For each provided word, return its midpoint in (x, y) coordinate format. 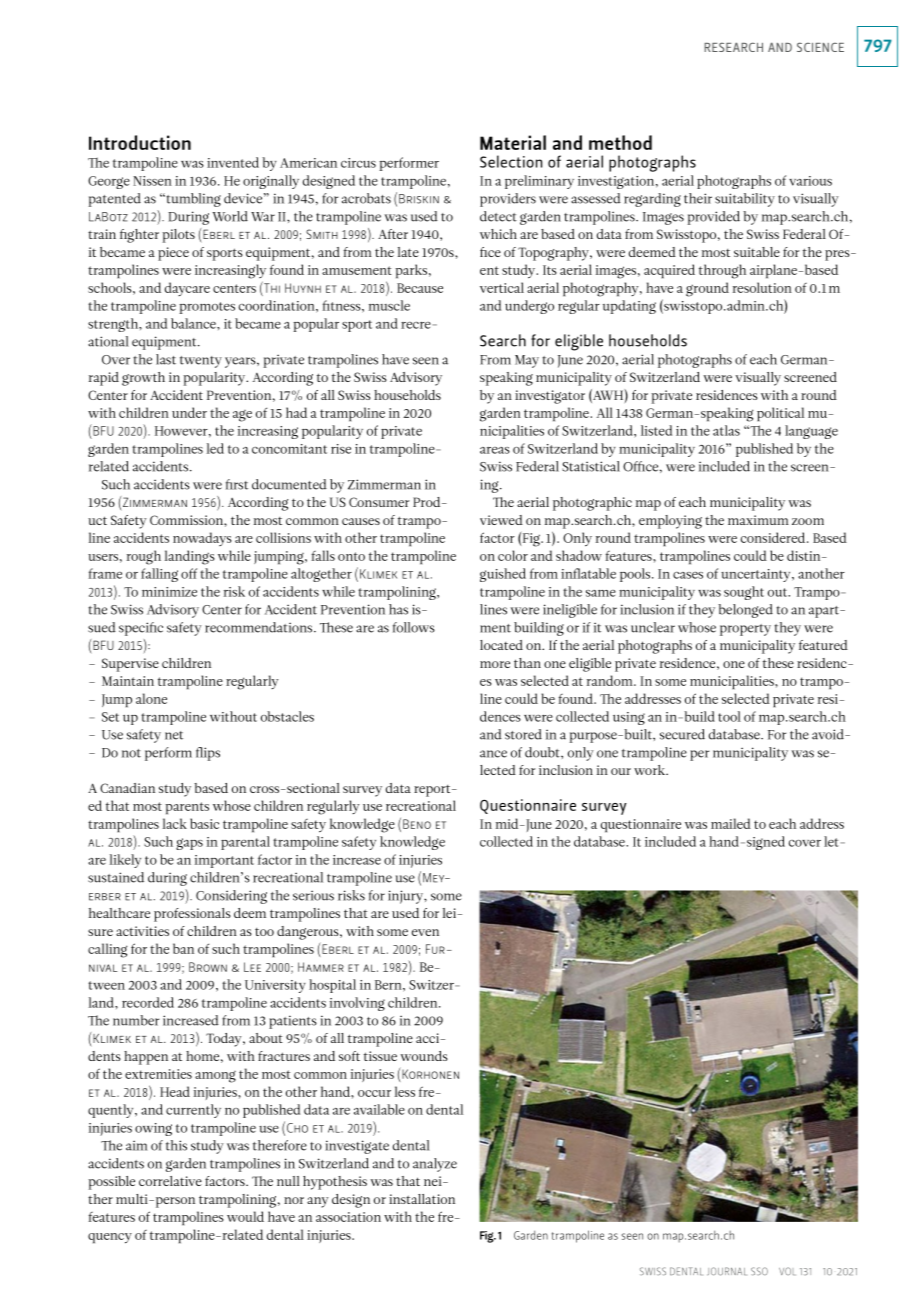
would (245, 1216)
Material (513, 142)
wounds (424, 1056)
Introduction (140, 142)
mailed (731, 823)
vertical (502, 287)
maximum (758, 520)
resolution (762, 287)
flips (208, 754)
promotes (207, 308)
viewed (501, 520)
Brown (208, 967)
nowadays (202, 539)
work (651, 770)
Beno (417, 824)
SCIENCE (820, 47)
